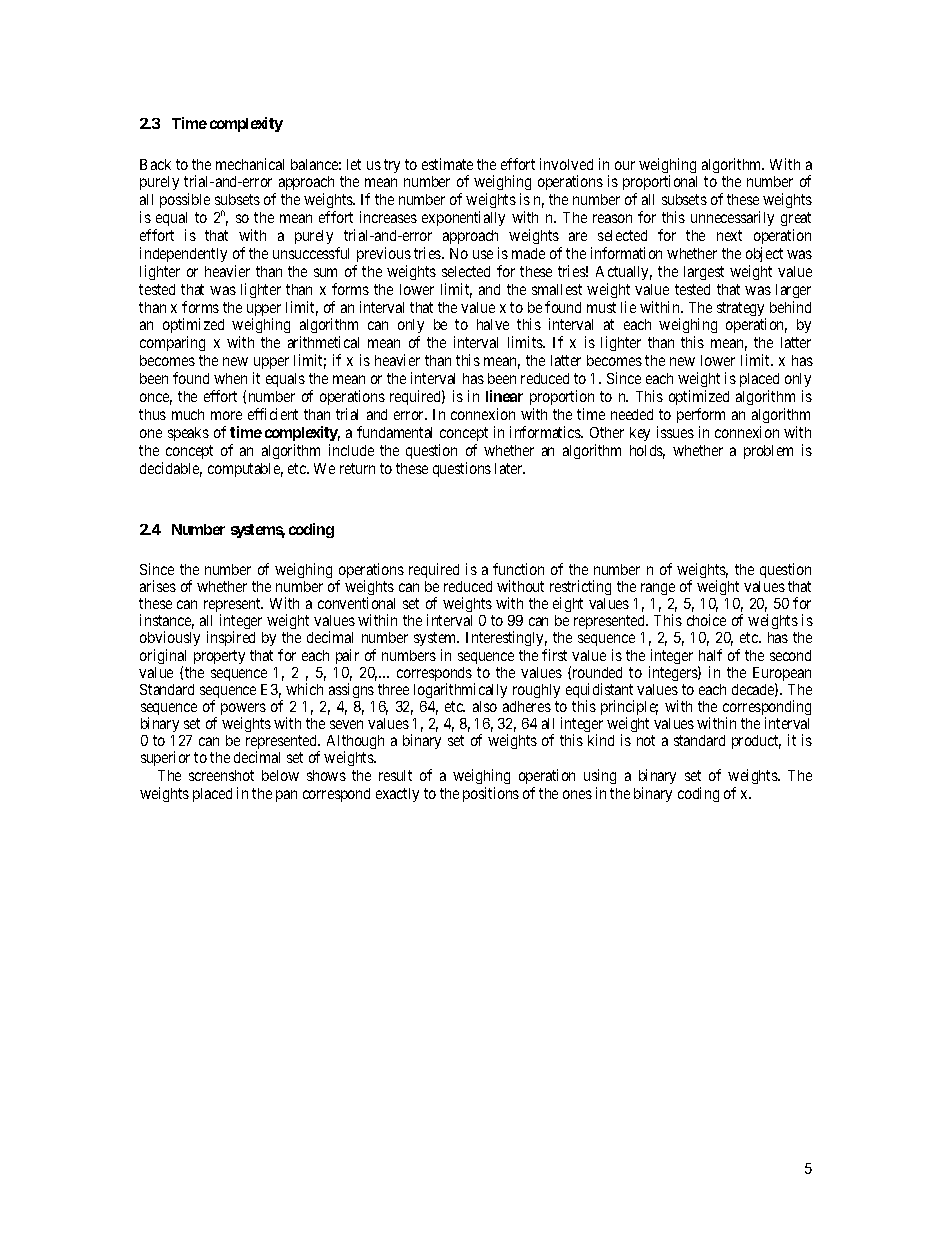 Image resolution: width=952 pixels, height=1233 pixels. Describe the element at coordinates (768, 452) in the screenshot. I see `problem` at that location.
